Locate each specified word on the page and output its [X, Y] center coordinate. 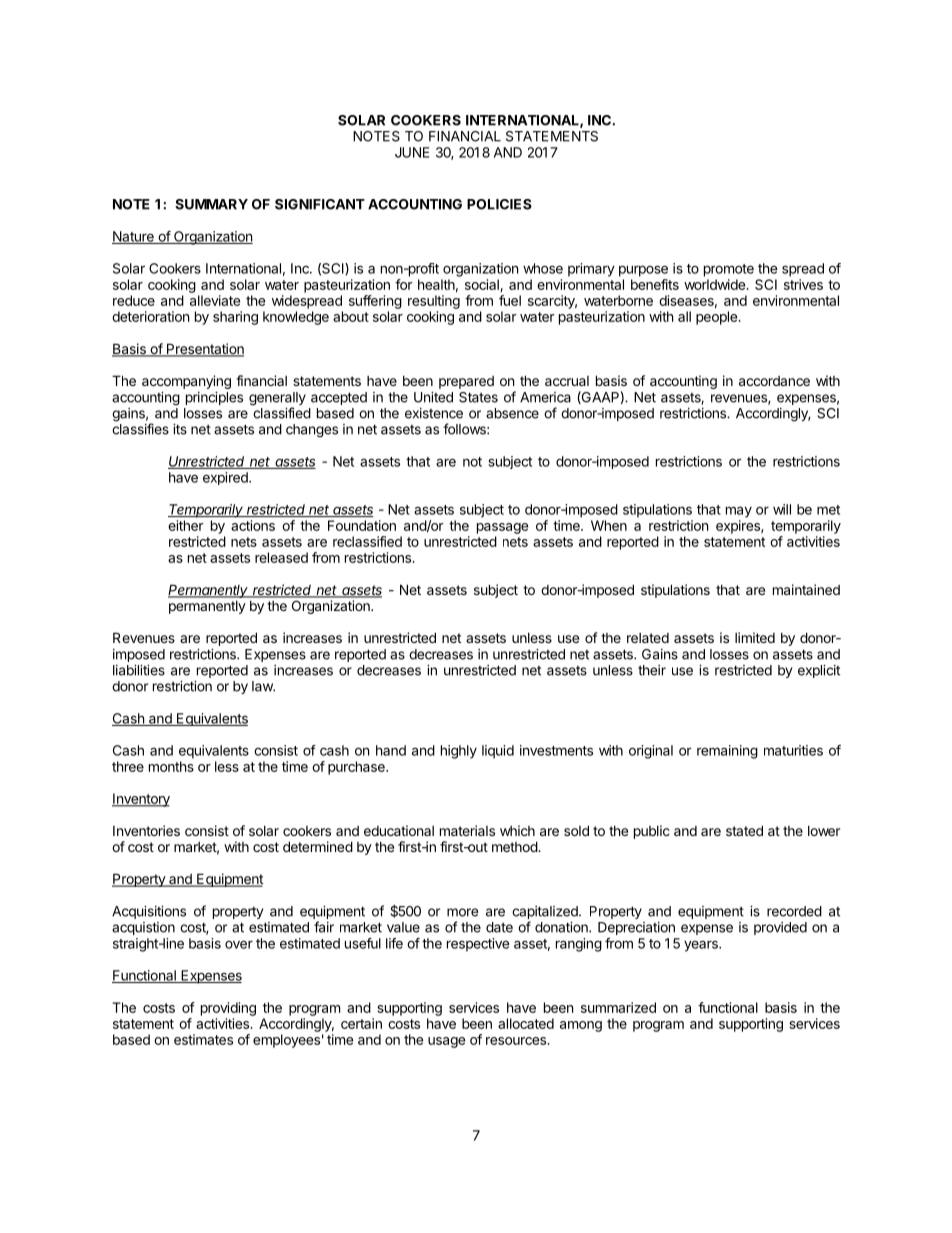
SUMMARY [211, 204]
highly [459, 752]
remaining [727, 752]
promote [729, 270]
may [739, 512]
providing [228, 1009]
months [171, 766]
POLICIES [499, 204]
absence [512, 413]
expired [226, 478]
